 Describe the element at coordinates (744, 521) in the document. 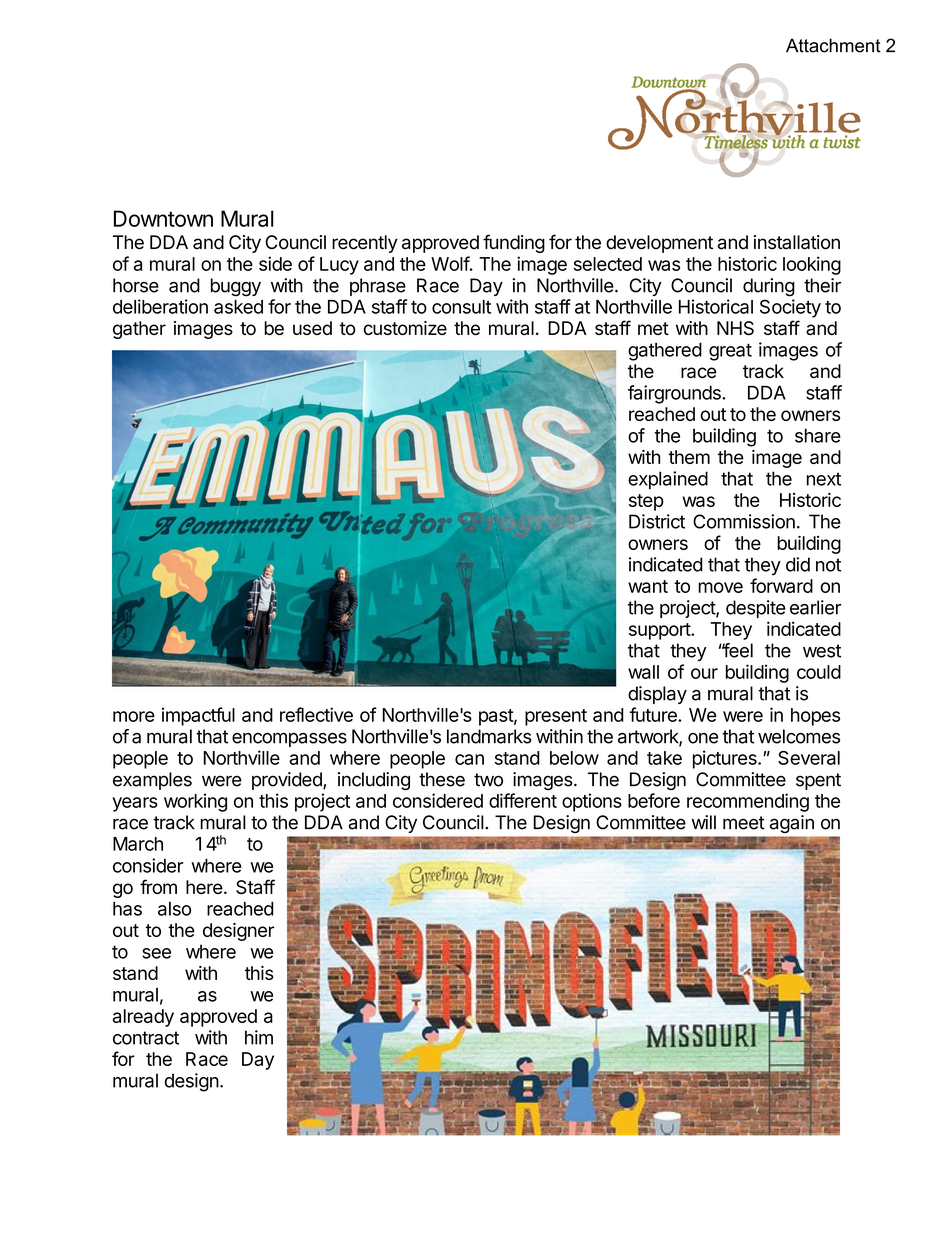

I see `Commission` at that location.
